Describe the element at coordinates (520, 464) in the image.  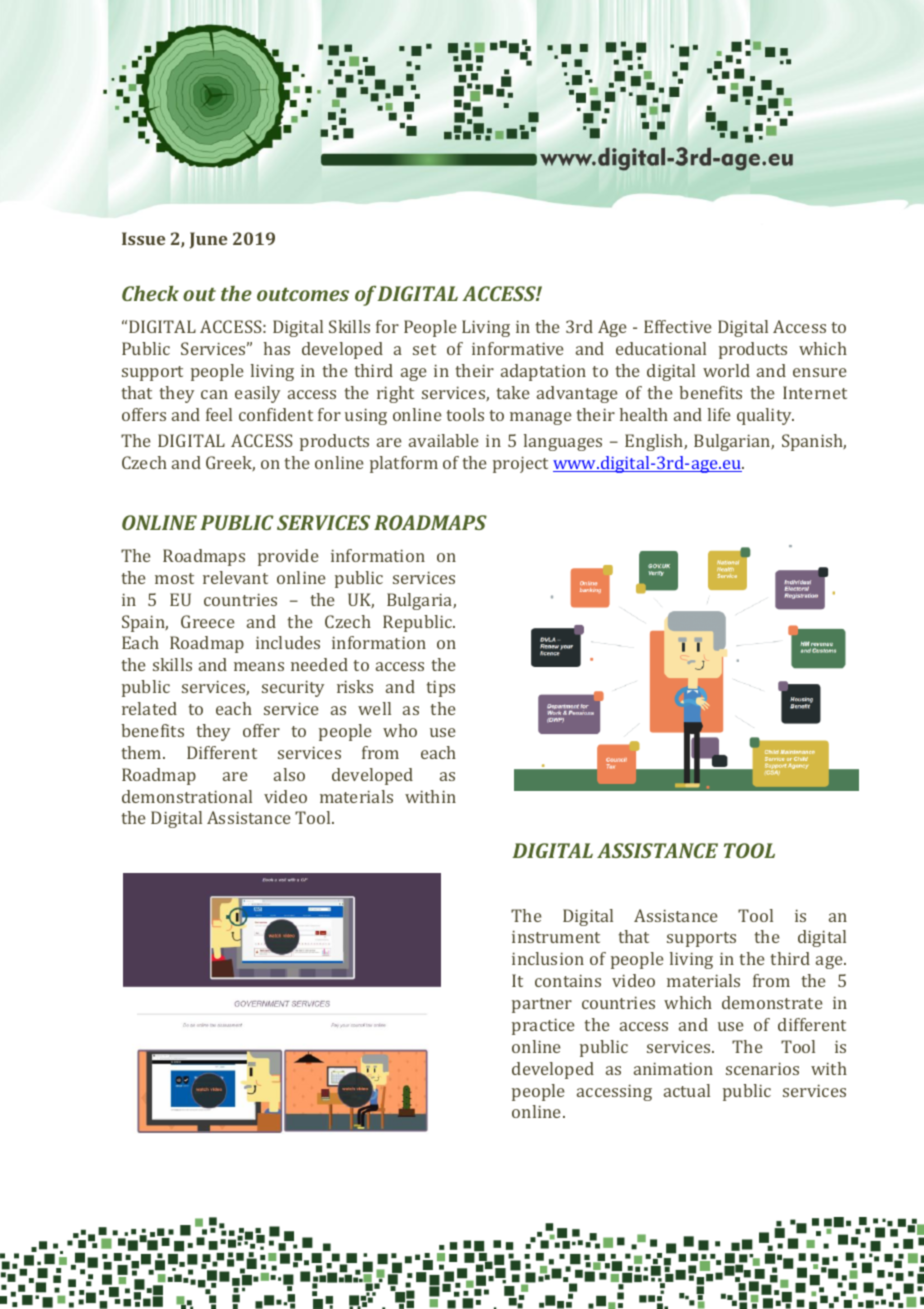
I see `project` at that location.
